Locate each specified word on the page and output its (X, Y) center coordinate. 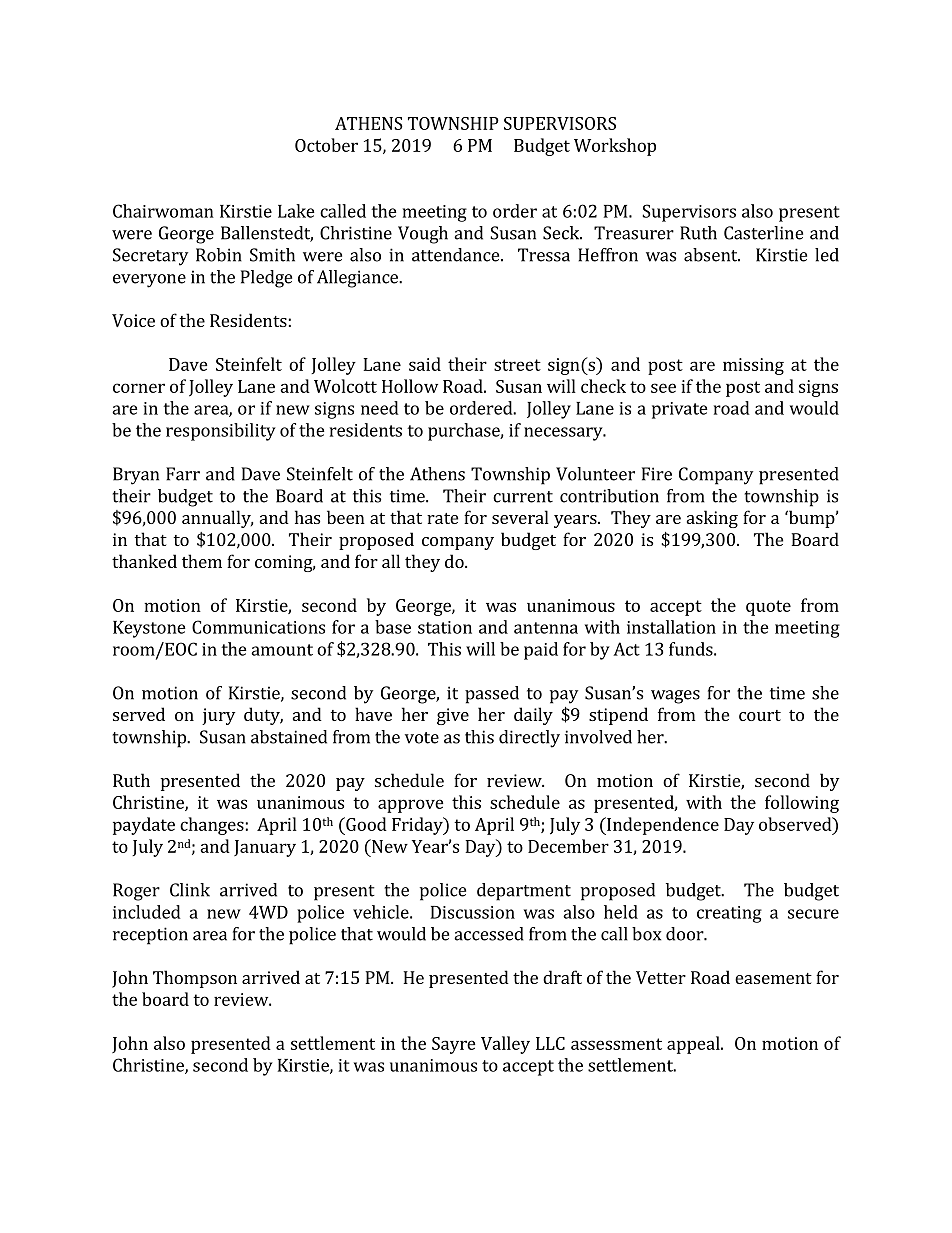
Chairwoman (163, 211)
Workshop (615, 147)
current (523, 497)
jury (218, 716)
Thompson (195, 979)
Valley (505, 1045)
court (760, 715)
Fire (657, 474)
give (453, 716)
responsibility (221, 432)
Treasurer (634, 233)
